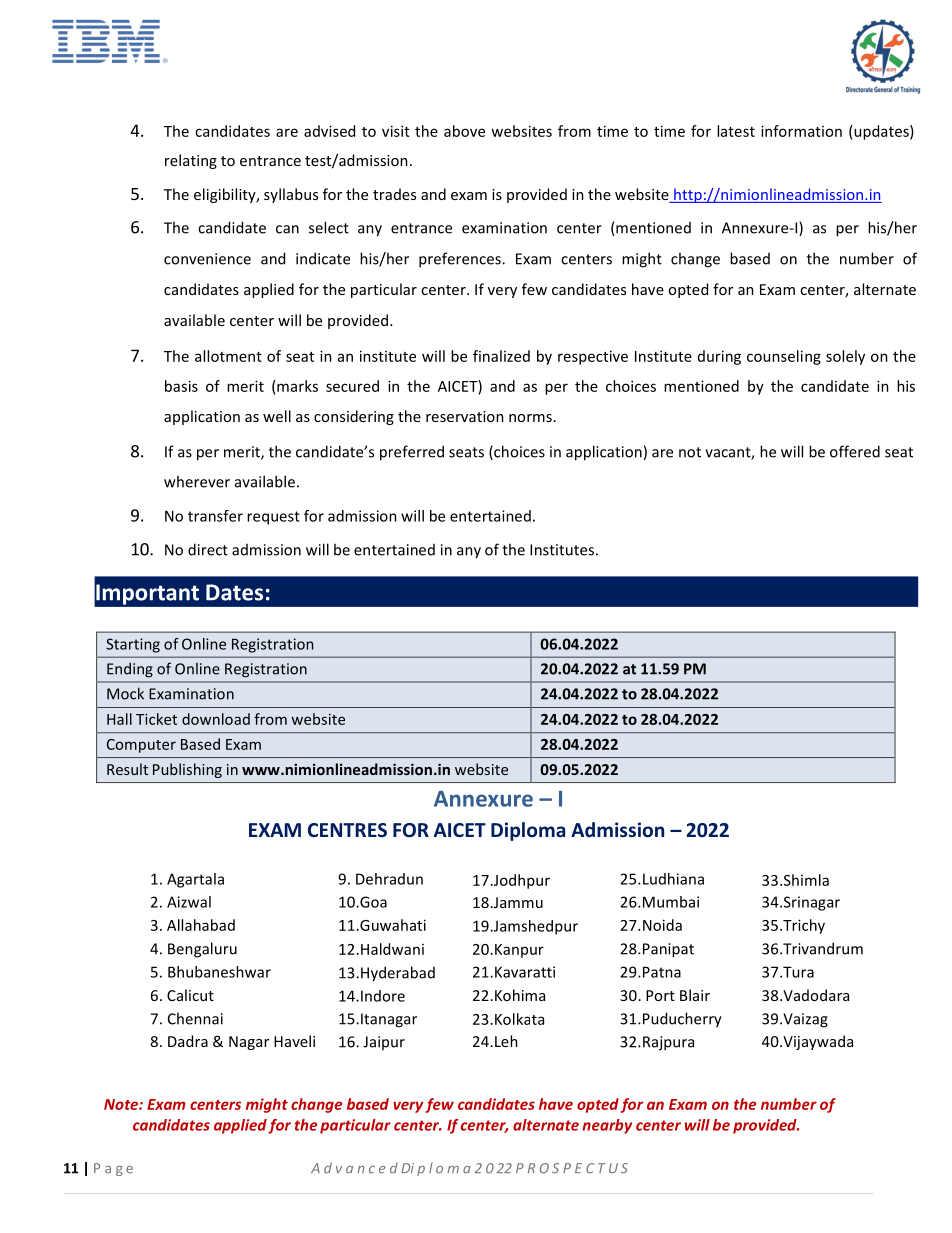 The image size is (952, 1233). I want to click on information, so click(801, 131).
